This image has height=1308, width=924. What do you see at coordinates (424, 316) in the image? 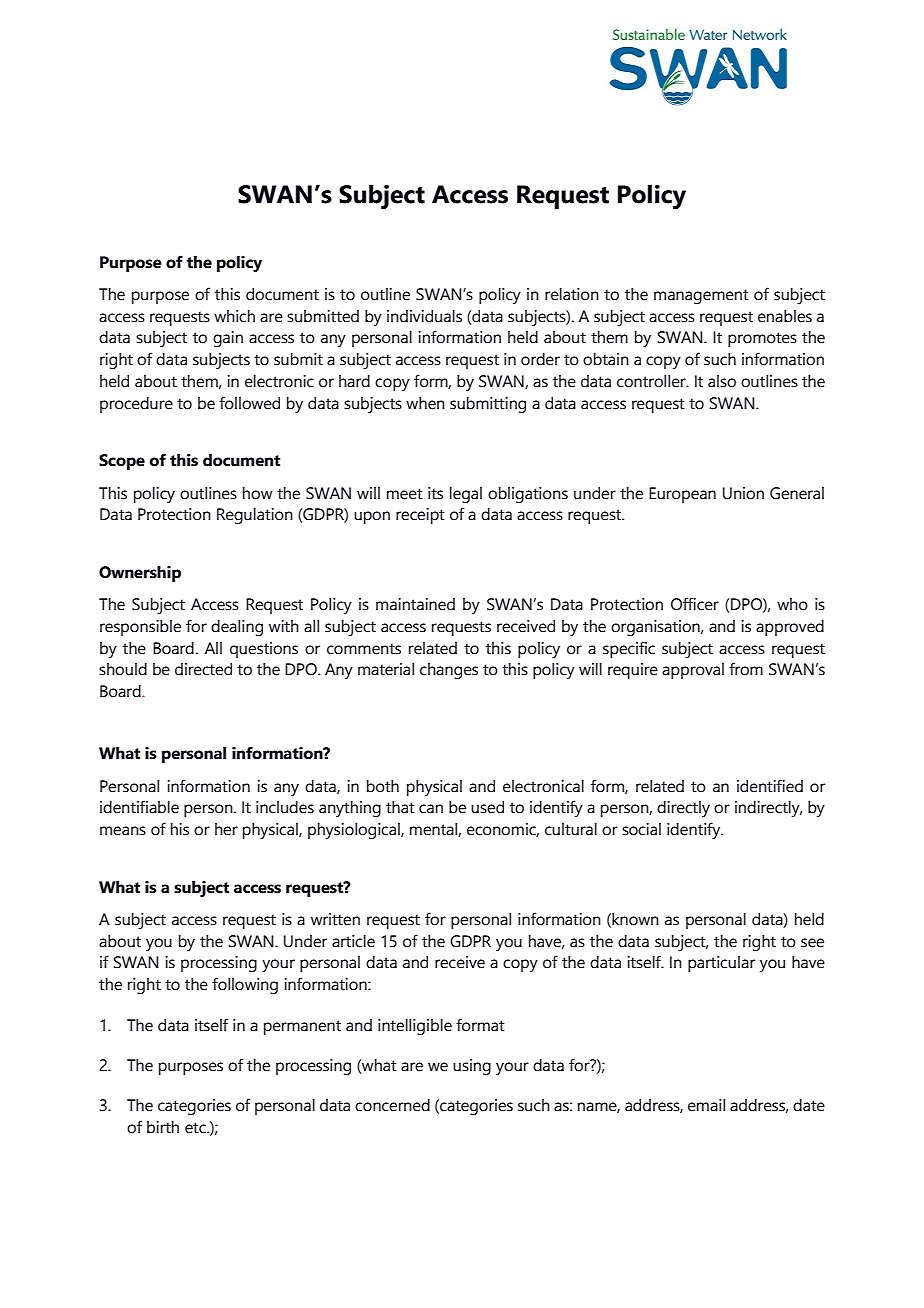
I see `individuals` at bounding box center [424, 316].
